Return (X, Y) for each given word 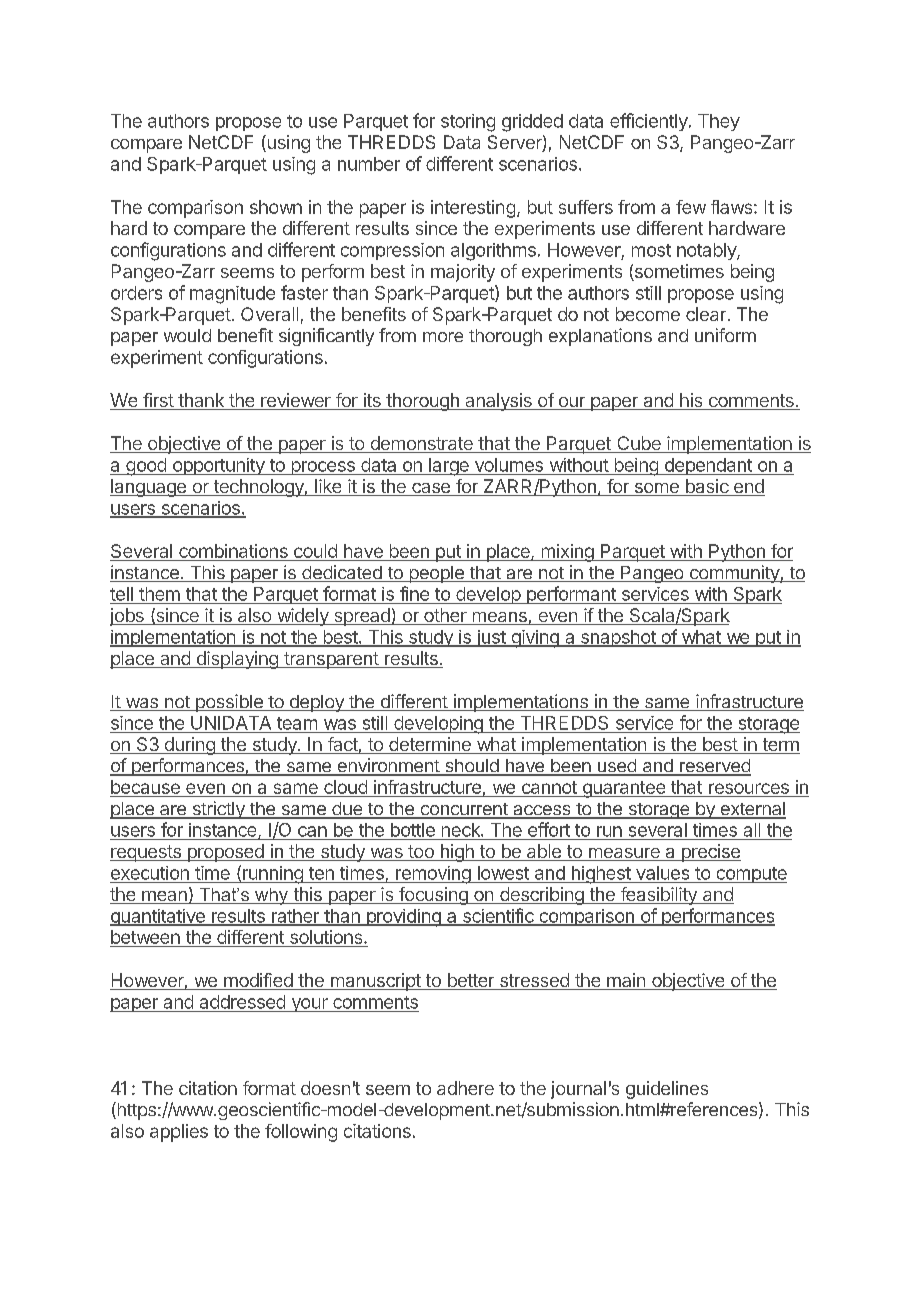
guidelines (667, 1090)
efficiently (649, 122)
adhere (465, 1088)
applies (179, 1133)
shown (276, 207)
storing (468, 123)
